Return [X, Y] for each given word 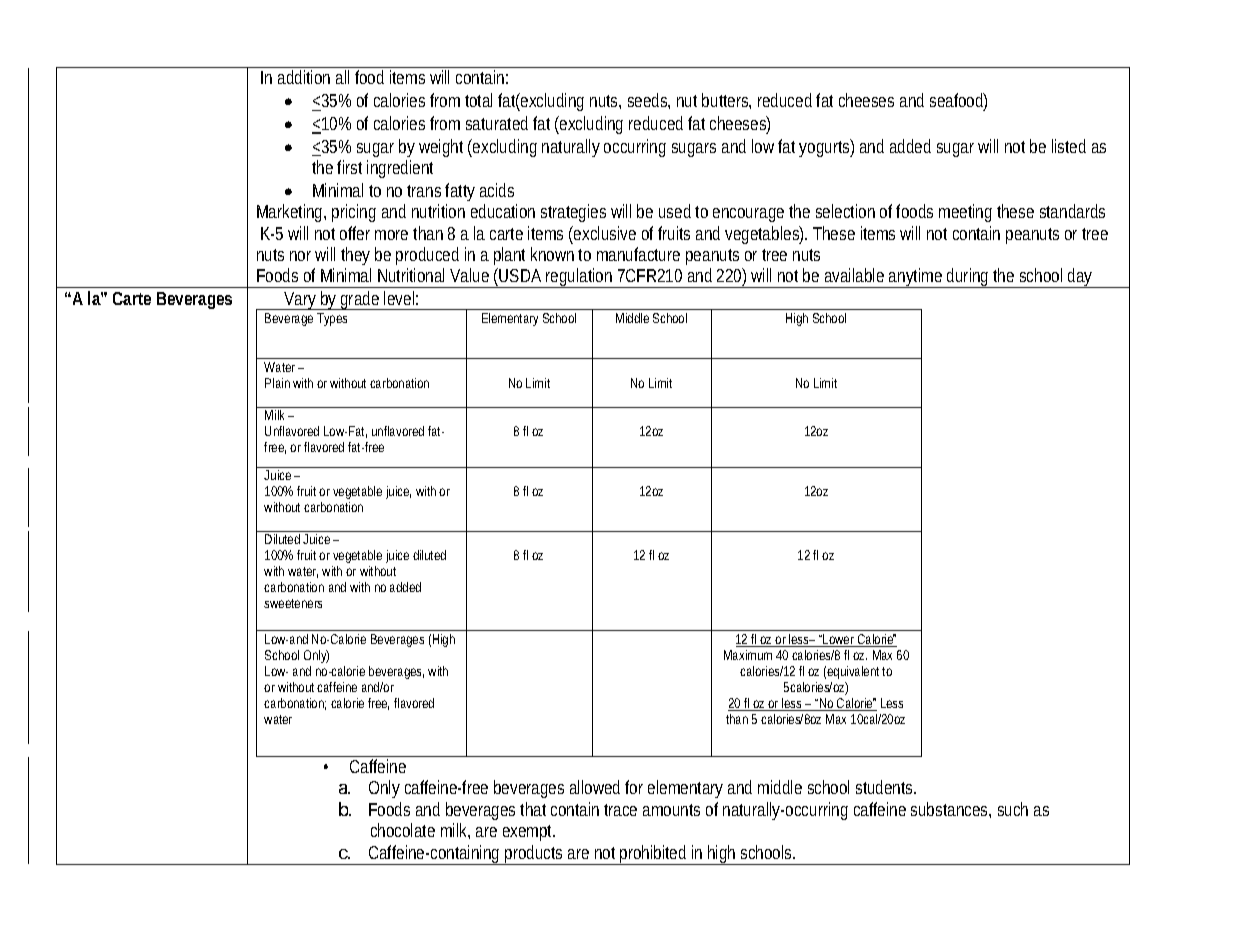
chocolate [403, 830]
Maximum [748, 655]
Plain [277, 383]
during [968, 278]
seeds [649, 101]
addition [304, 77]
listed [1069, 146]
